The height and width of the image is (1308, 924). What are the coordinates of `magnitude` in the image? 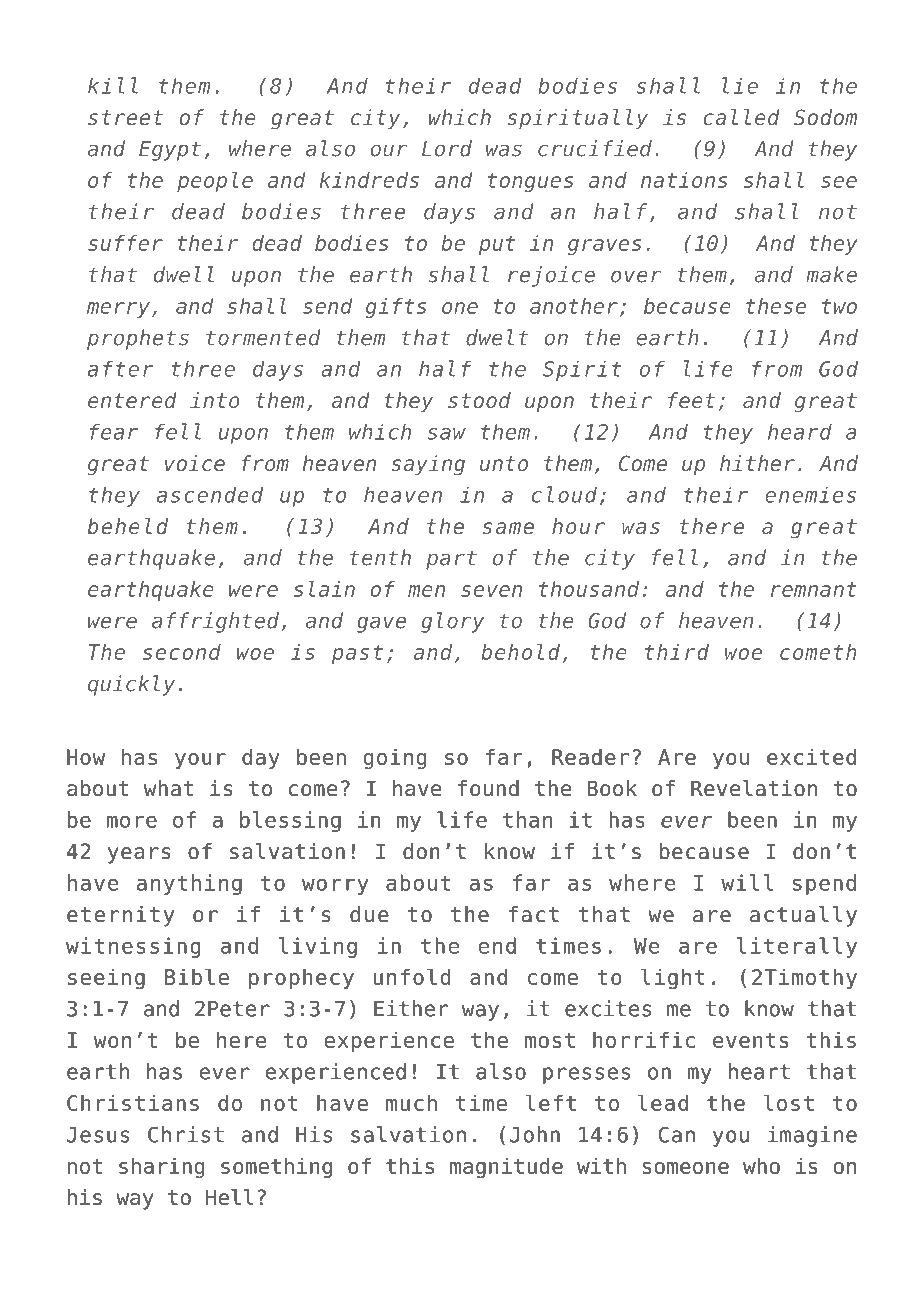 It's located at (506, 1168).
